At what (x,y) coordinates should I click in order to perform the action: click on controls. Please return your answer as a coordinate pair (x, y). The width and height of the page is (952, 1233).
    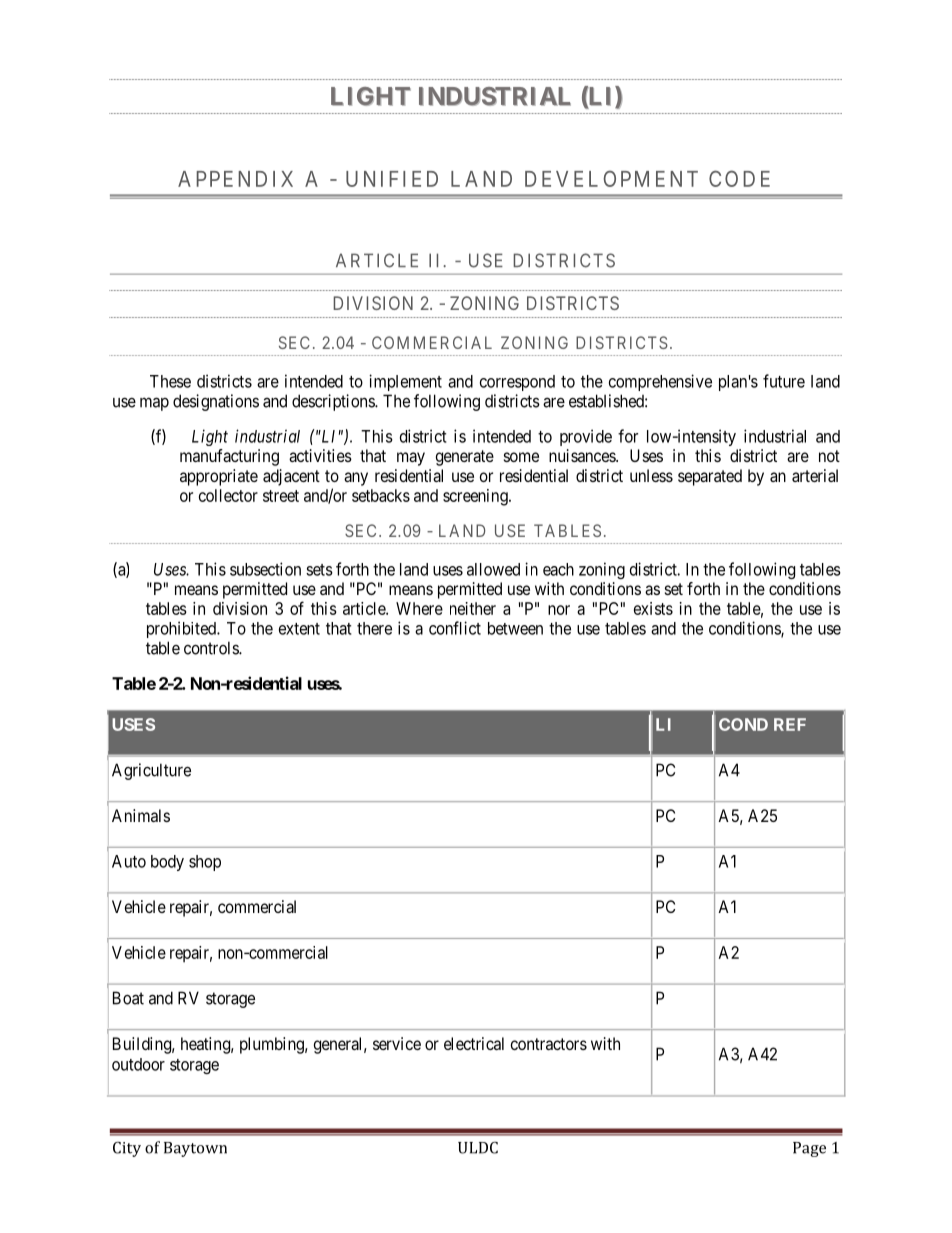
    Looking at the image, I should click on (212, 648).
